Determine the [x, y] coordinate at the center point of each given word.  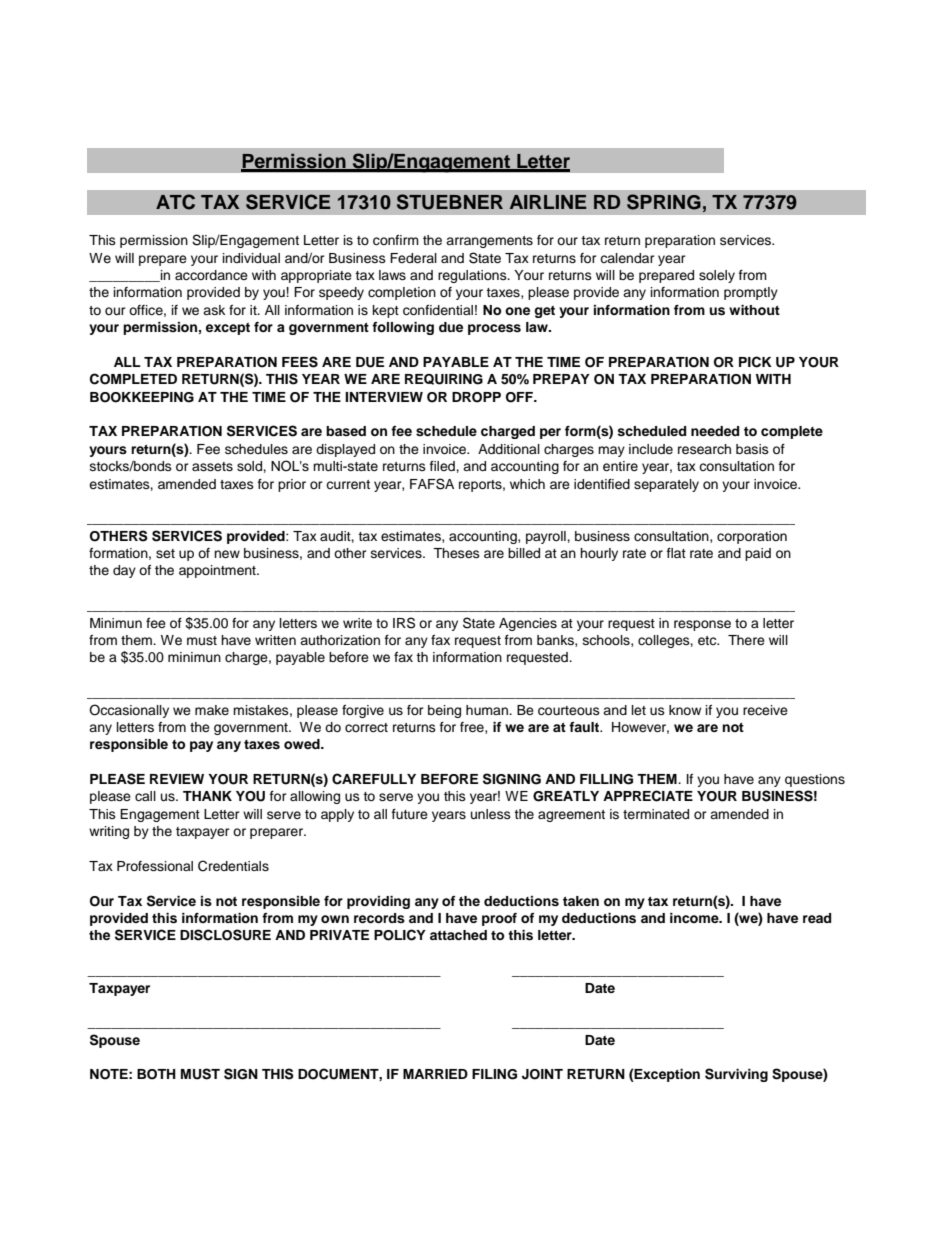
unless [491, 814]
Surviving [736, 1075]
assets [212, 466]
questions [815, 780]
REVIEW [177, 779]
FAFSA [432, 484]
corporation [752, 537]
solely [717, 276]
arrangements [489, 242]
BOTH [156, 1074]
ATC [175, 202]
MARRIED [435, 1074]
